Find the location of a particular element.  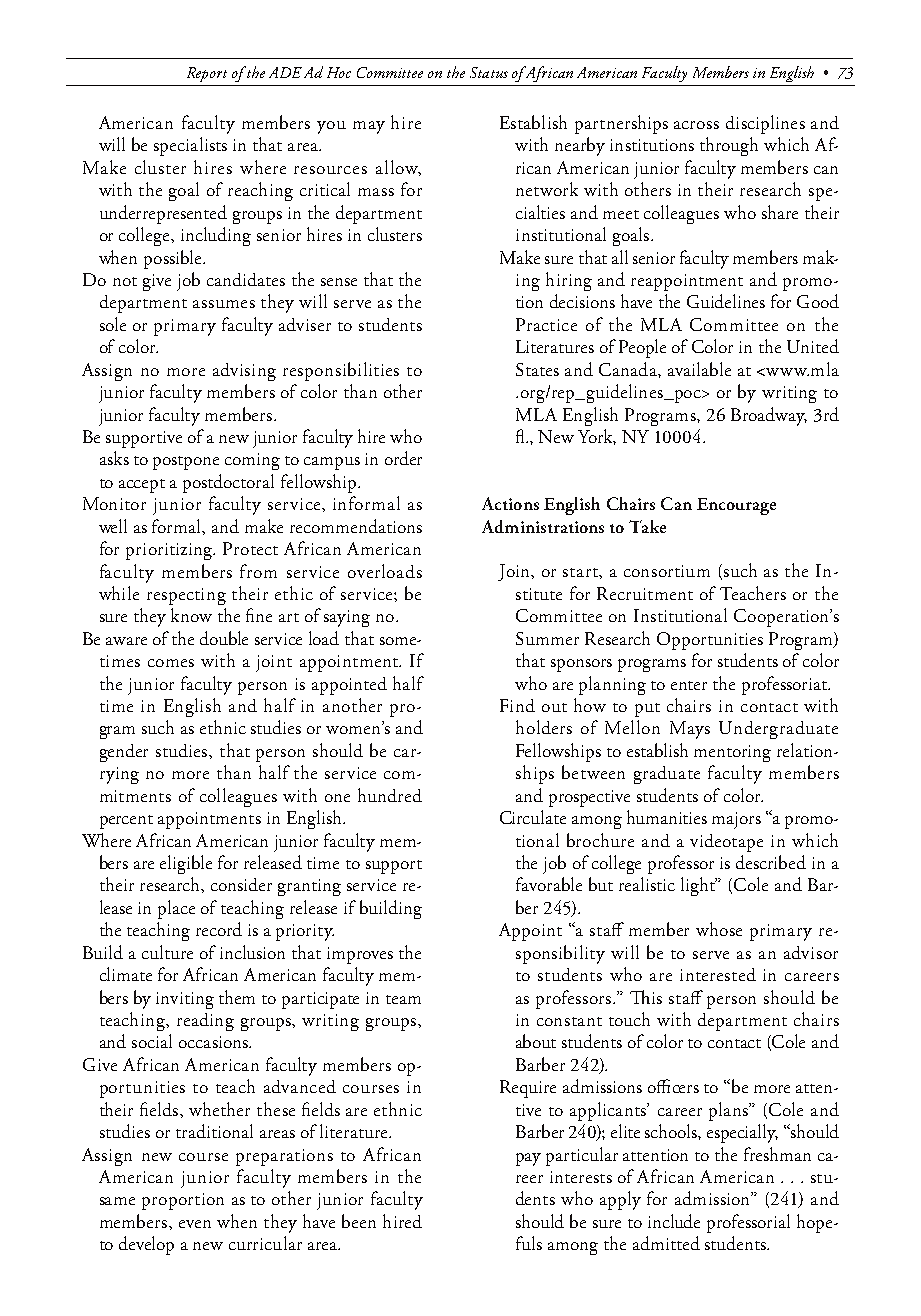

even is located at coordinates (195, 1224).
